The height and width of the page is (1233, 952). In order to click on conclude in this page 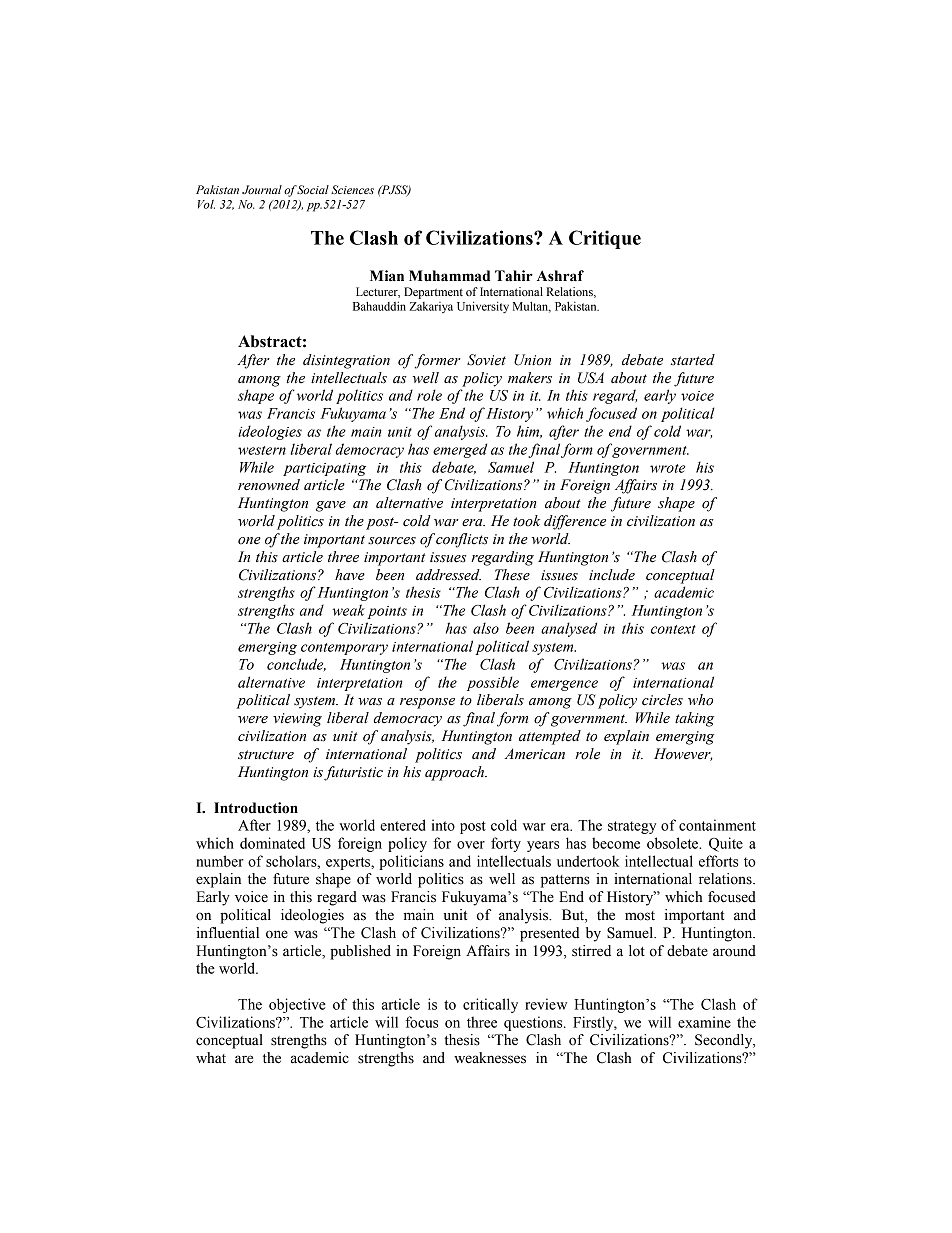, I will do `click(296, 664)`.
